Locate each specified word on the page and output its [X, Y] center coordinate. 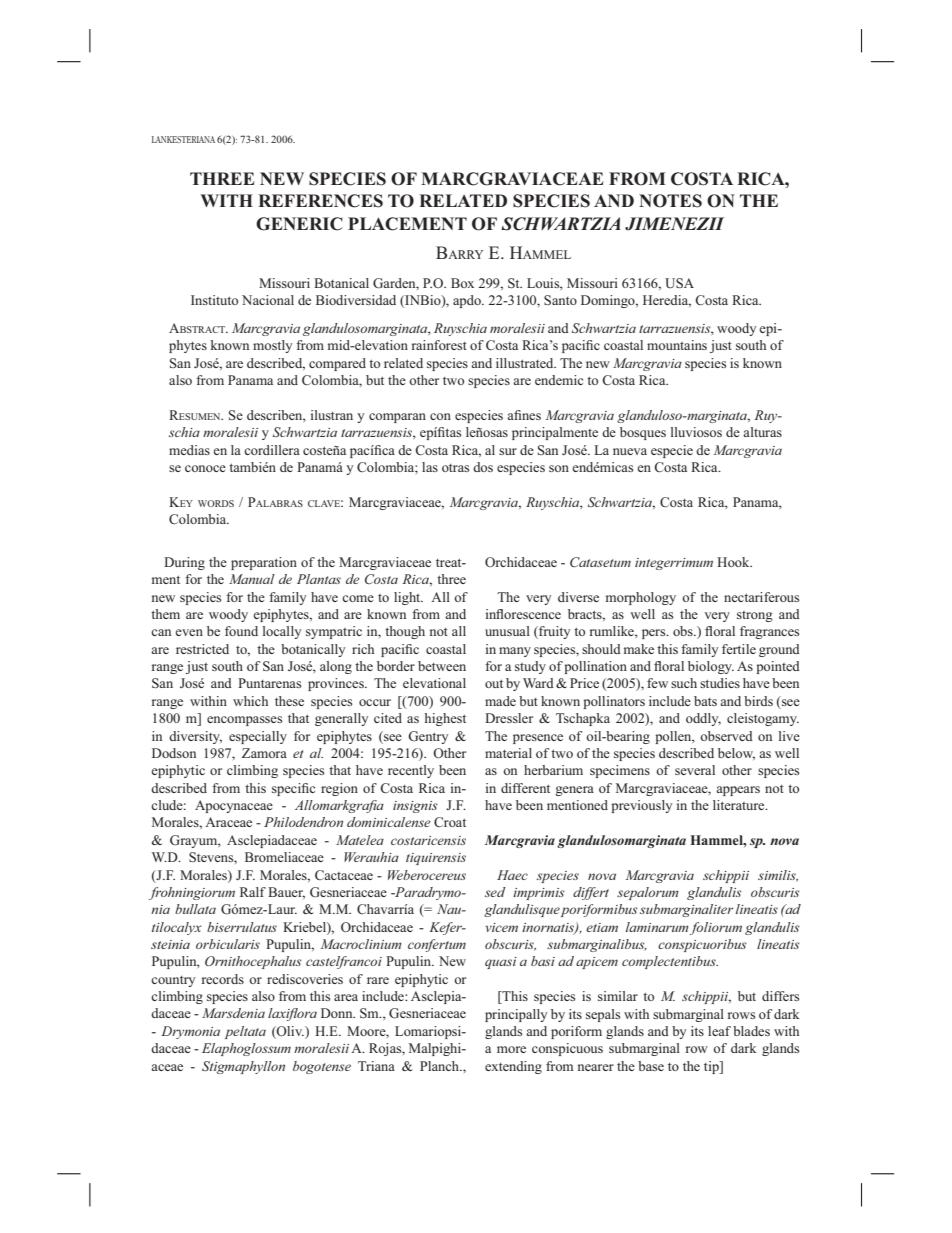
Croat [450, 822]
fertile [739, 649]
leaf [719, 1031]
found [241, 631]
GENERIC [299, 224]
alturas [762, 432]
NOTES [670, 201]
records [223, 979]
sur [508, 451]
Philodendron [303, 822]
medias [189, 450]
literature [740, 805]
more [511, 1049]
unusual [507, 631]
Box [462, 283]
